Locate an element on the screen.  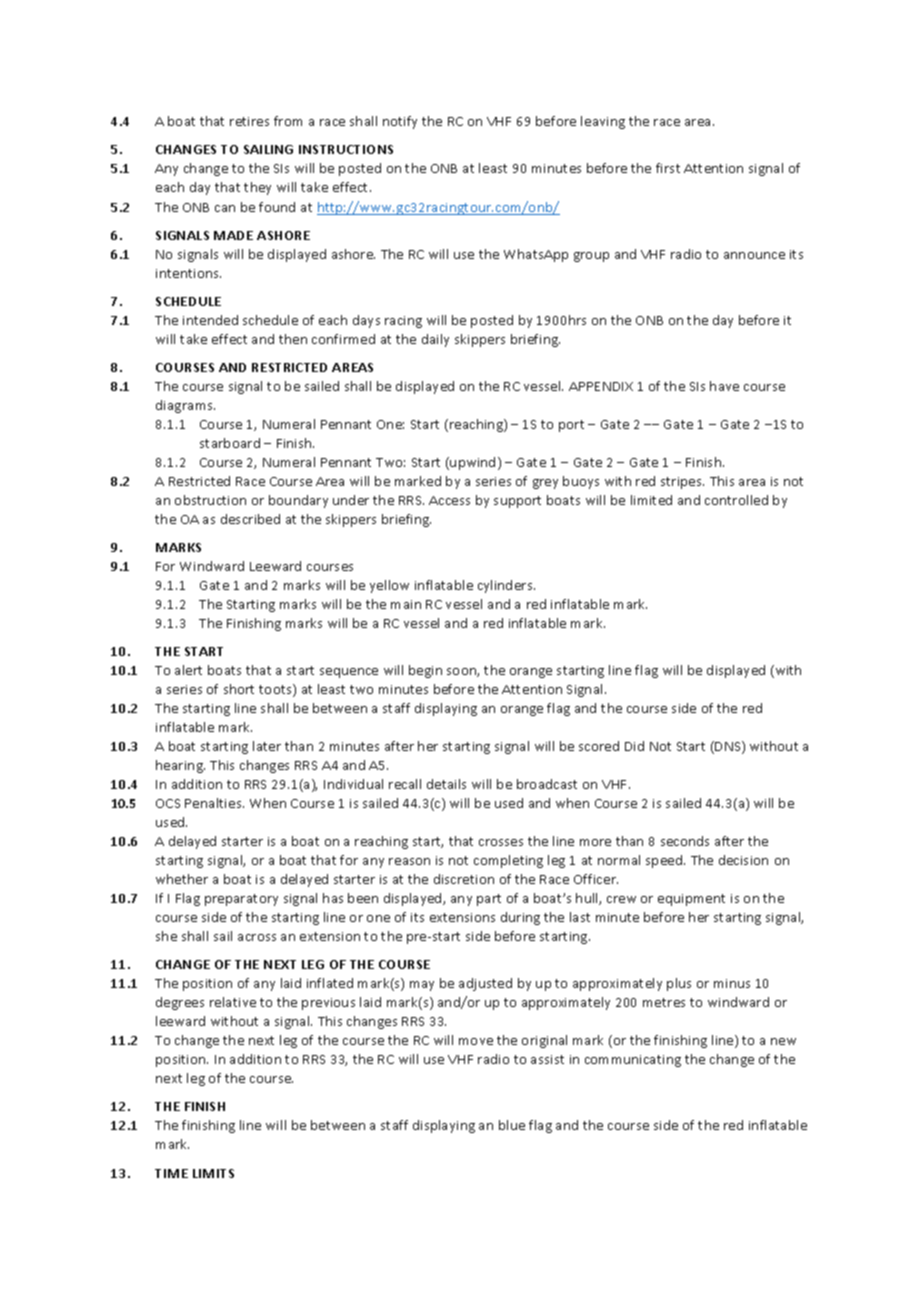
preparatory is located at coordinates (241, 900).
